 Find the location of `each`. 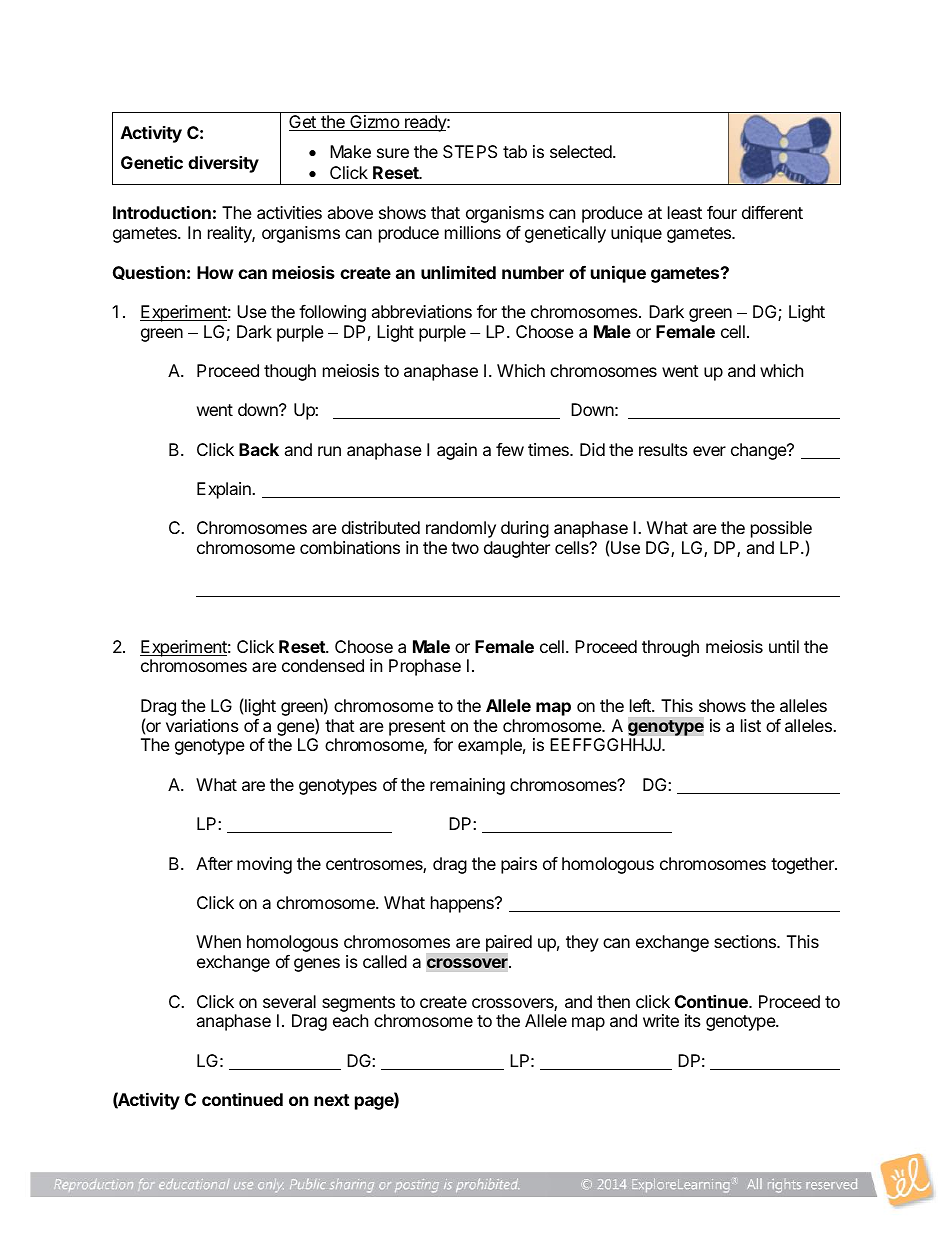

each is located at coordinates (350, 1020).
